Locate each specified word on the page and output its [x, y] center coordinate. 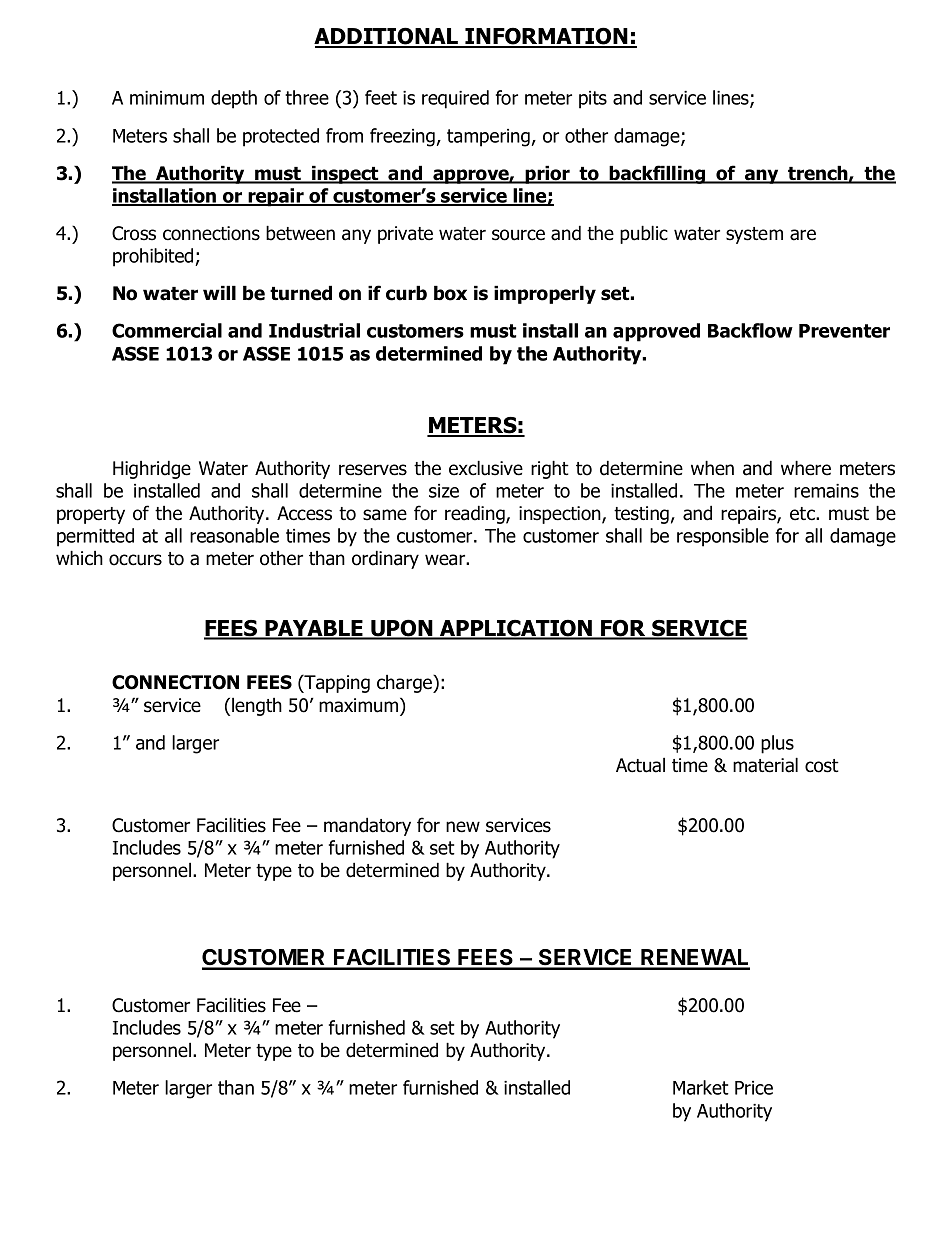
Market [701, 1087]
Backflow [750, 330]
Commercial [167, 330]
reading [476, 514]
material [765, 765]
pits [593, 100]
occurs [135, 560]
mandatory [367, 826]
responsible [723, 537]
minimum [167, 98]
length [257, 706]
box [450, 293]
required [455, 99]
